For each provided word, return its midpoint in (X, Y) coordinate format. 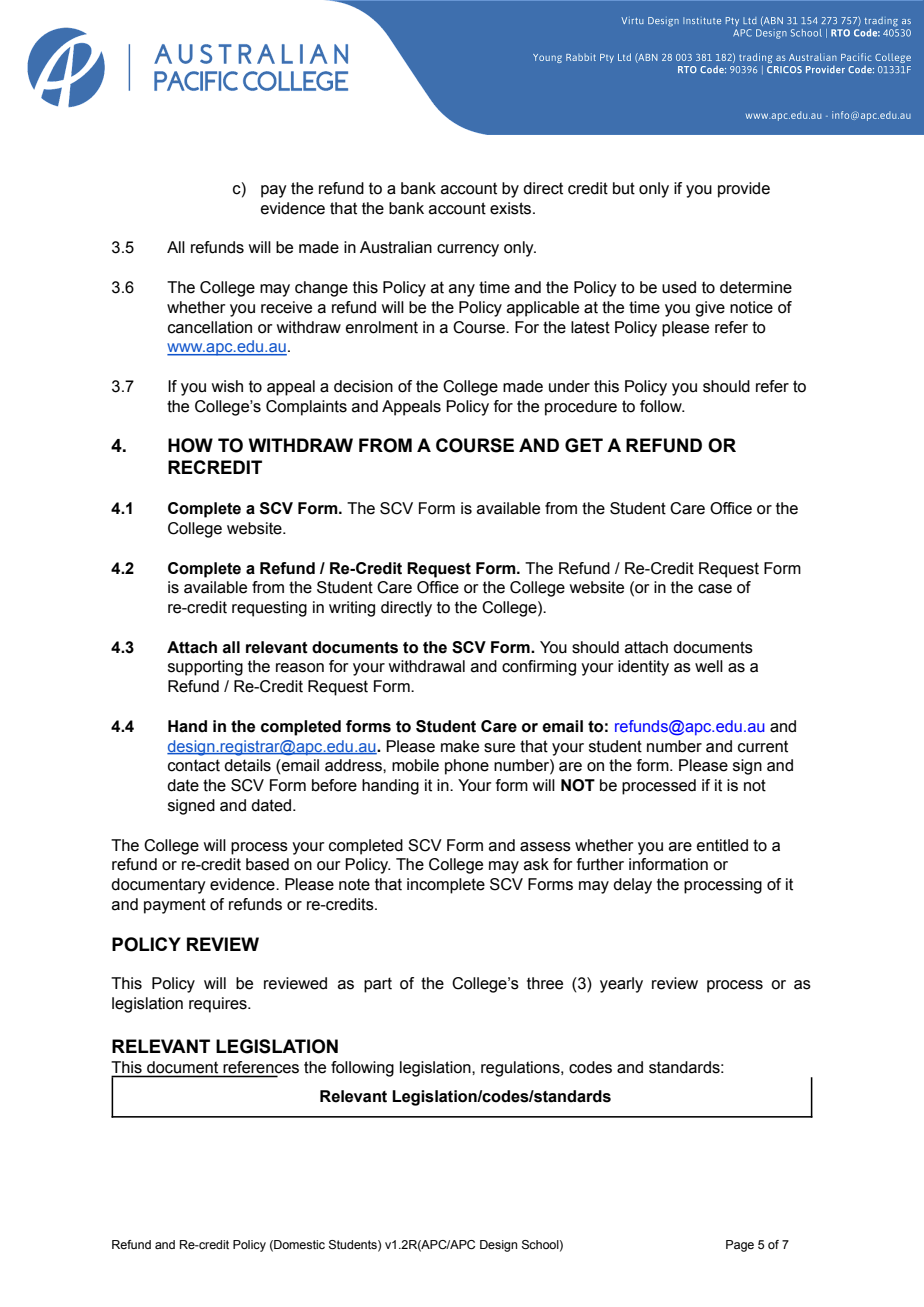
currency (468, 250)
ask (536, 864)
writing (352, 609)
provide (744, 190)
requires (219, 1005)
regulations (521, 1069)
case (715, 589)
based (267, 864)
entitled (722, 845)
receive (286, 307)
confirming (539, 668)
